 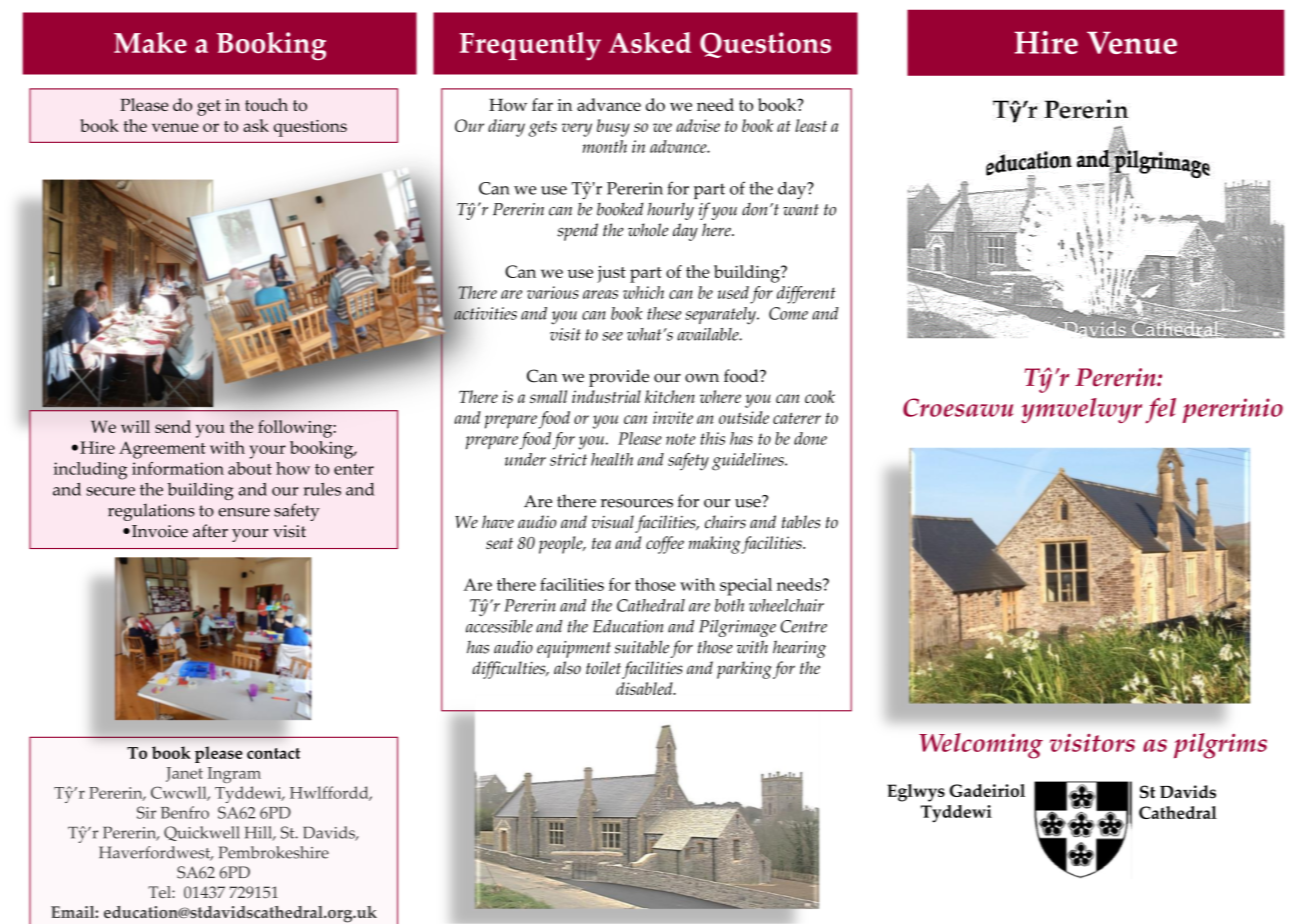 What do you see at coordinates (234, 775) in the page?
I see `Ingram` at bounding box center [234, 775].
